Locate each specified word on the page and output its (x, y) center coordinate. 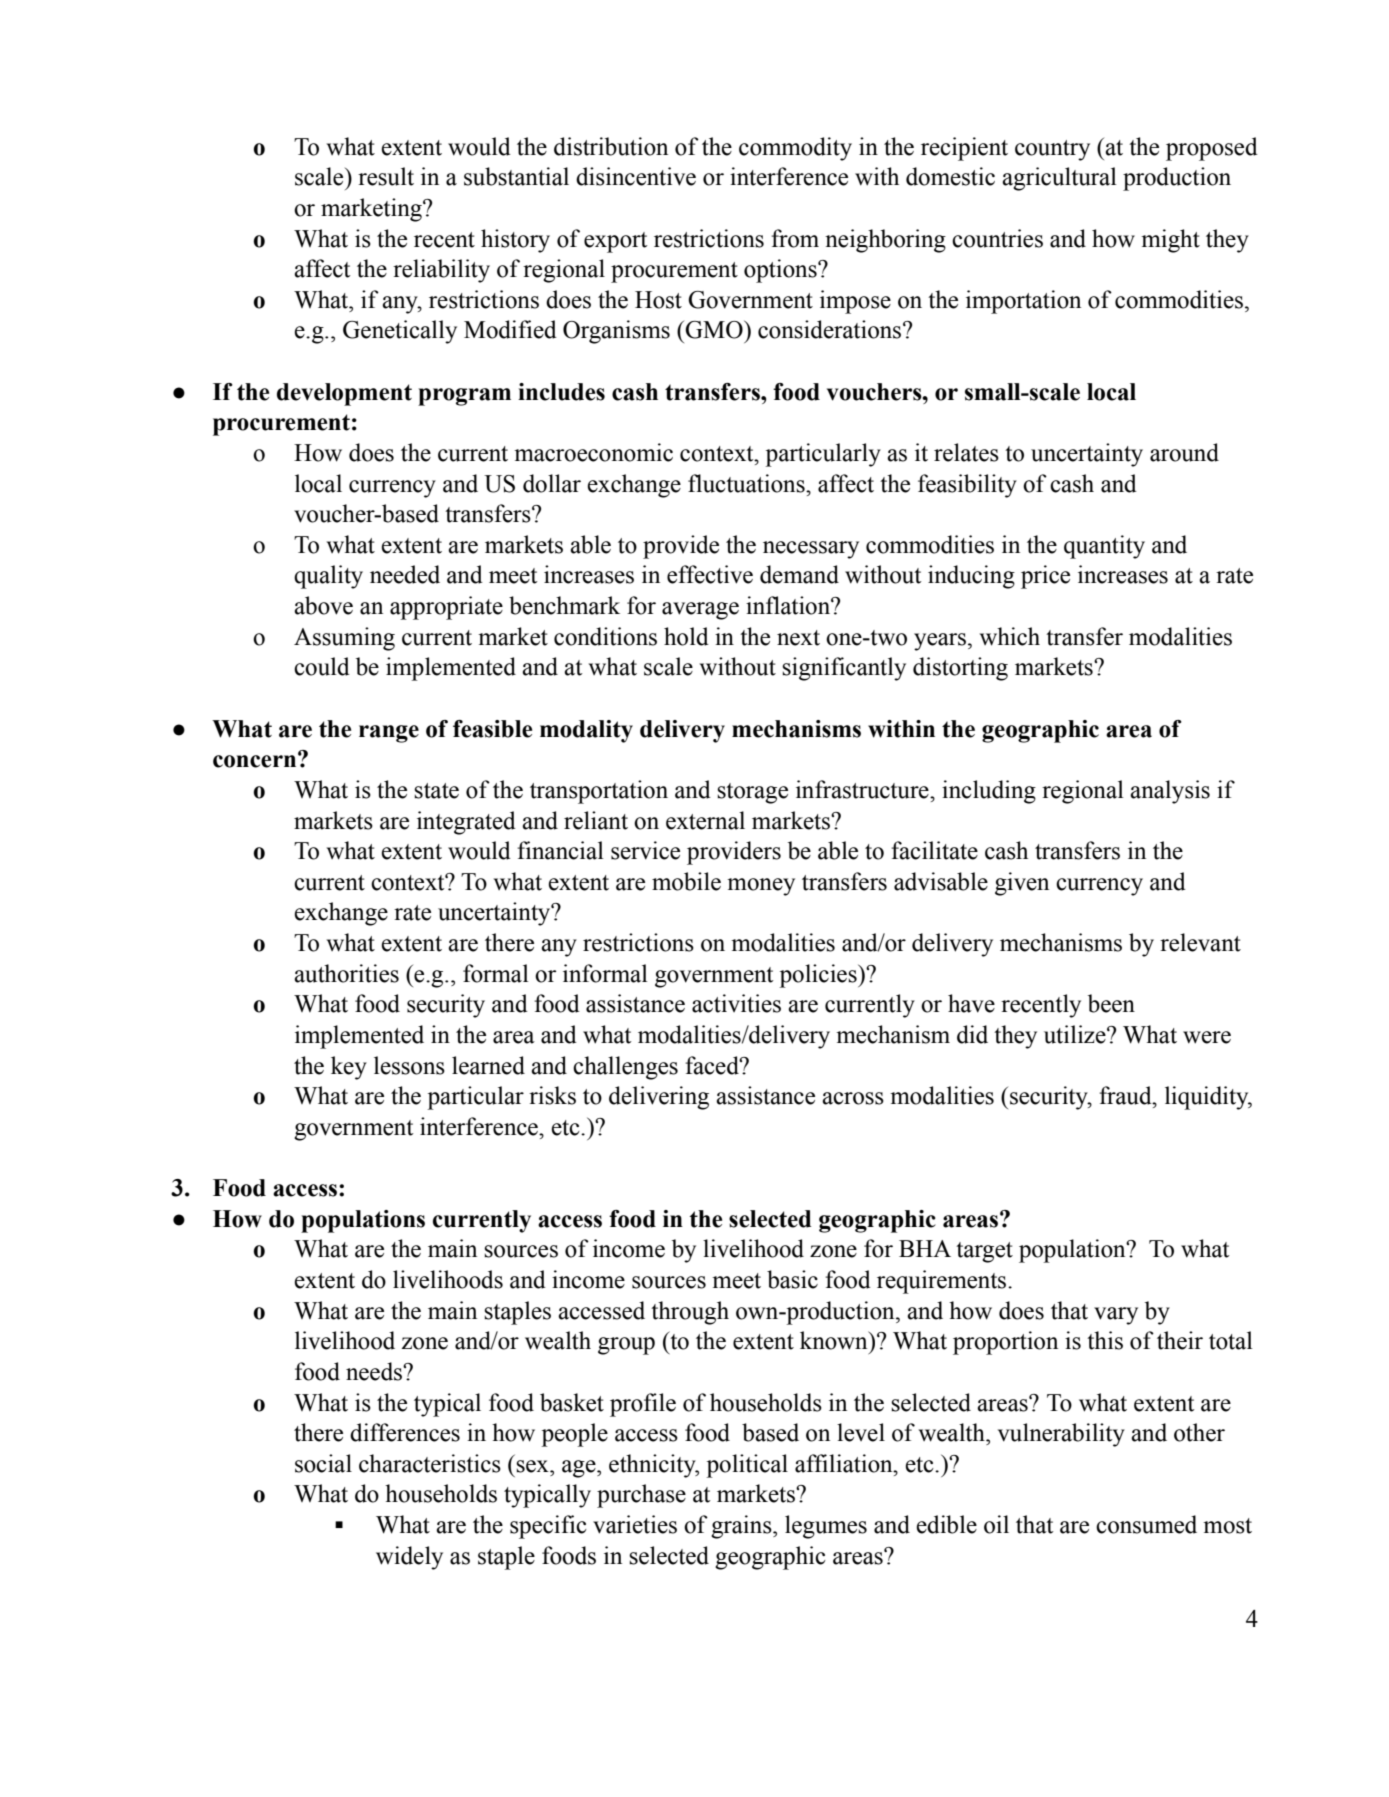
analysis (1170, 792)
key (349, 1068)
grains (742, 1527)
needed (405, 574)
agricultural (1059, 179)
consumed (1146, 1524)
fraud (1126, 1095)
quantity (1104, 547)
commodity (795, 149)
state (436, 791)
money (761, 887)
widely (409, 1558)
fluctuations (747, 483)
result (386, 176)
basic (792, 1279)
